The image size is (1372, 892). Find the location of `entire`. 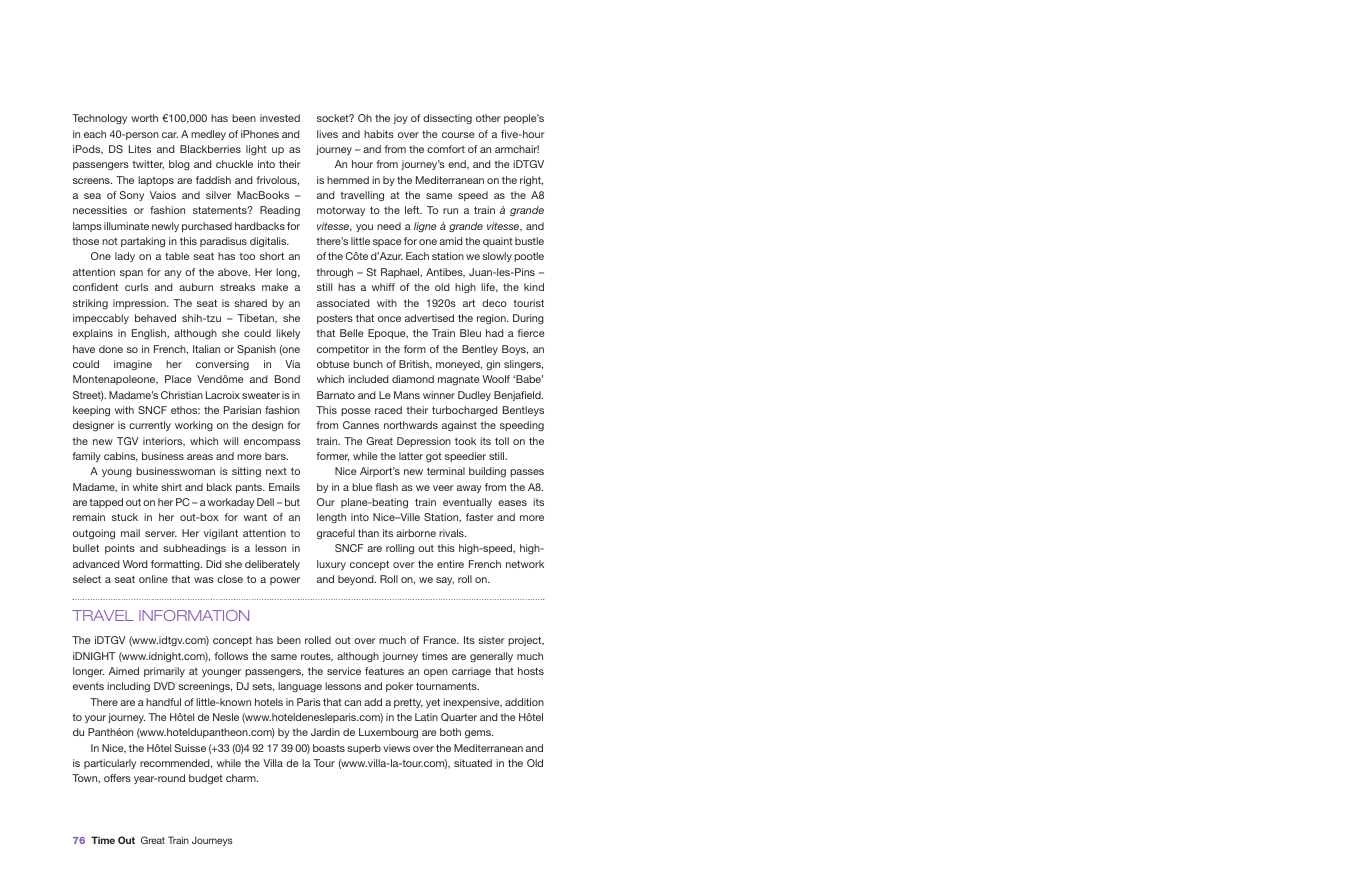

entire is located at coordinates (450, 564).
